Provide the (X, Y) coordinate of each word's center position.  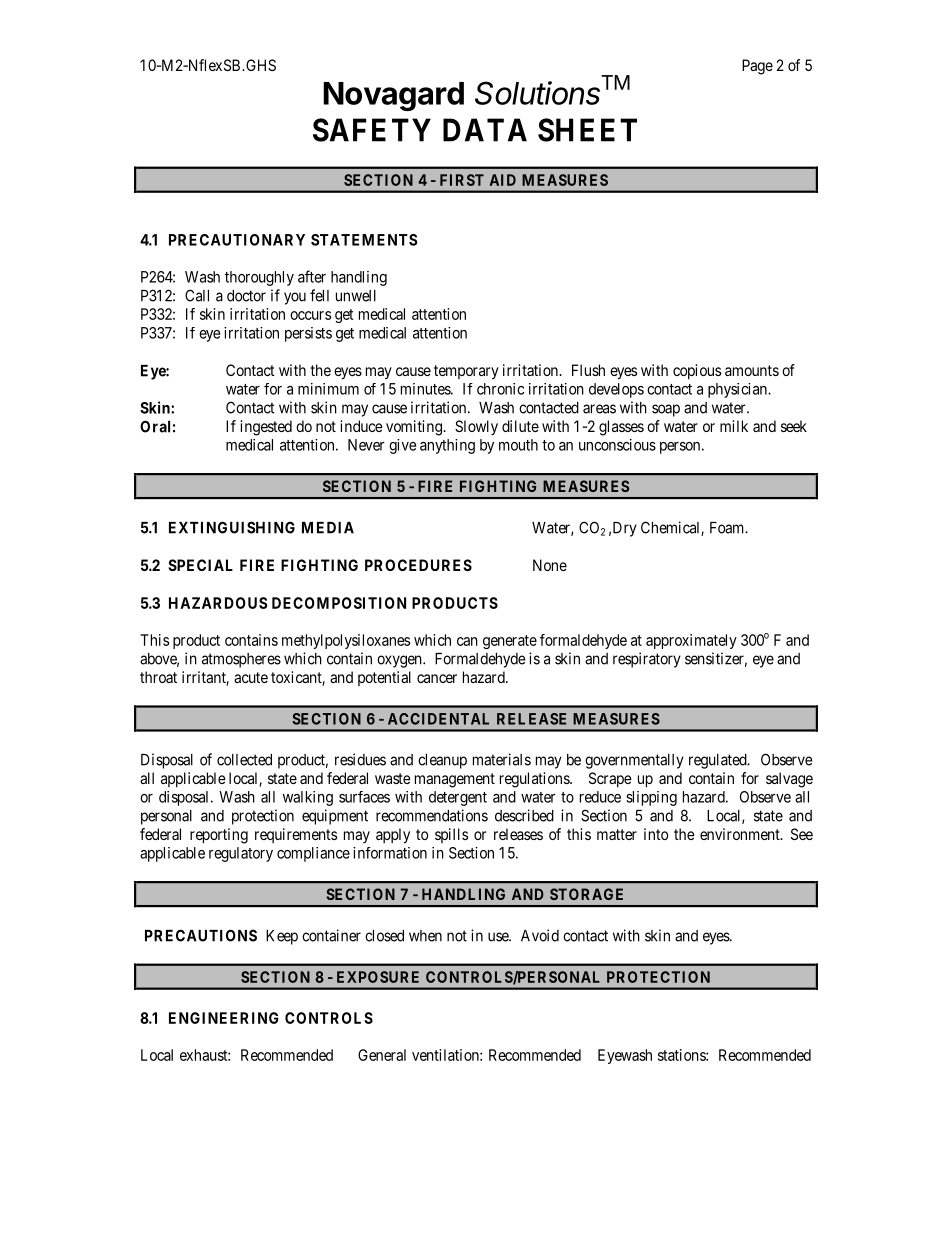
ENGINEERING (224, 1018)
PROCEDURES (418, 565)
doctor (246, 296)
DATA (485, 130)
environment (741, 834)
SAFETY (372, 130)
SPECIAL (200, 565)
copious (697, 371)
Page (757, 67)
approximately (691, 641)
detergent (458, 798)
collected (244, 760)
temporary (466, 372)
